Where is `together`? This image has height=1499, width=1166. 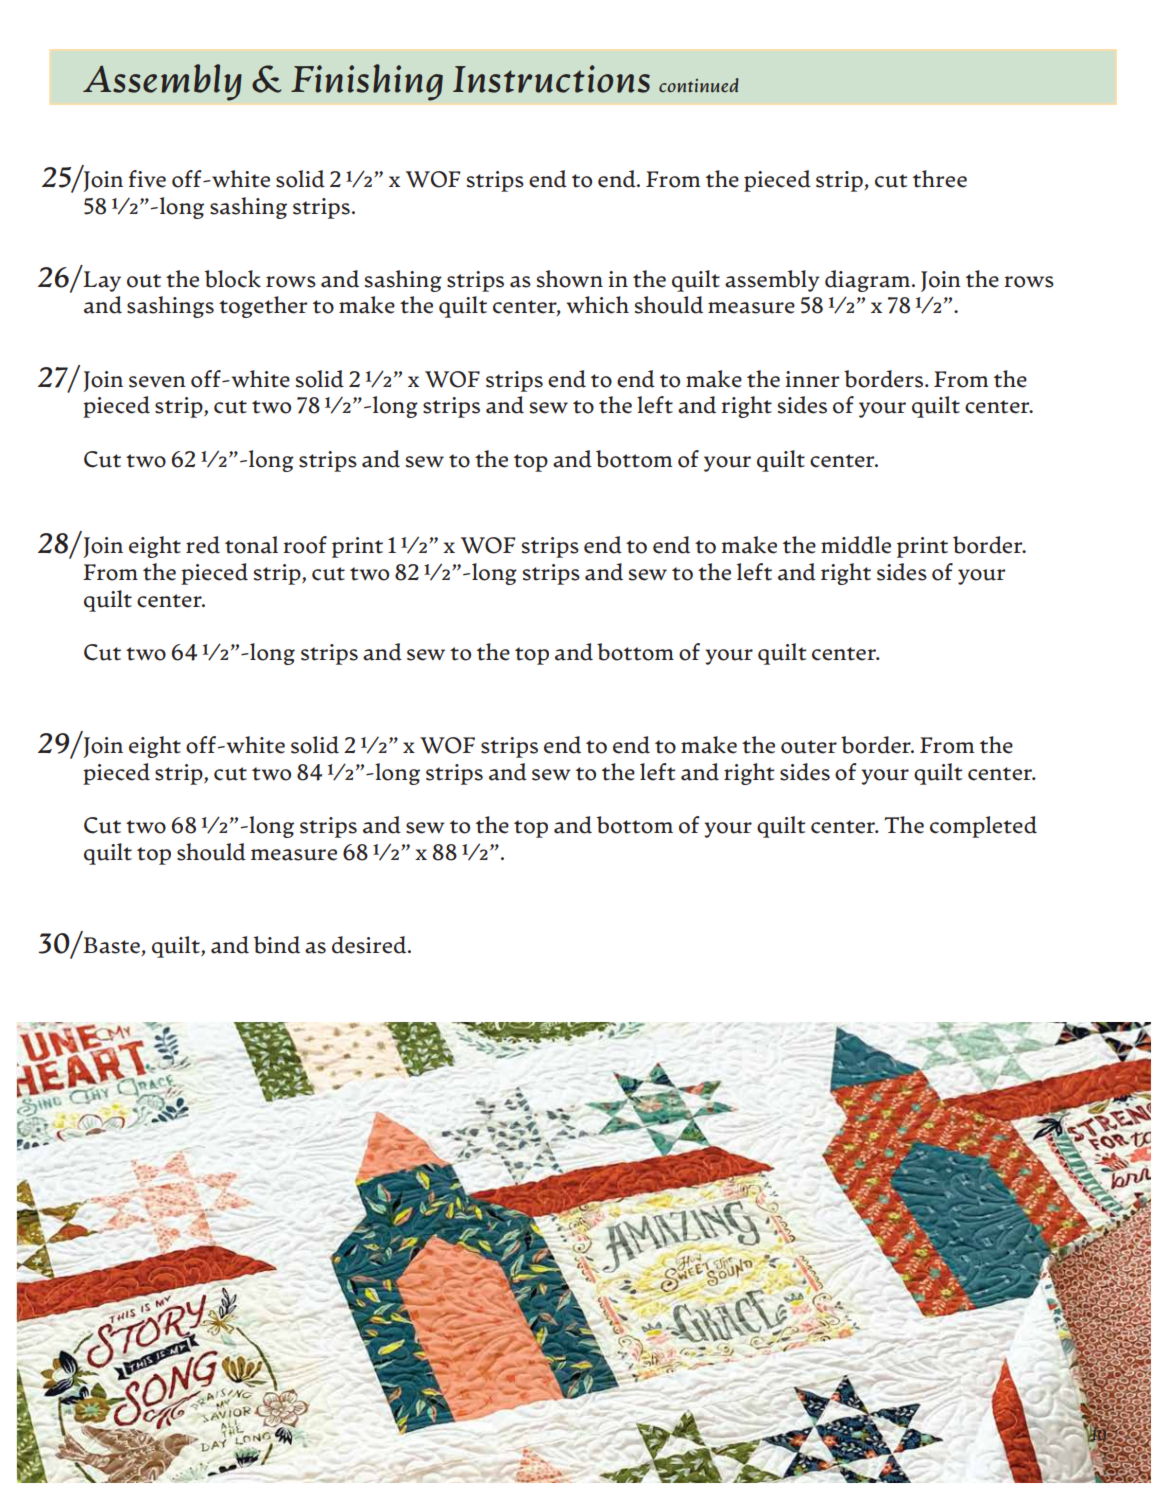 together is located at coordinates (263, 307).
